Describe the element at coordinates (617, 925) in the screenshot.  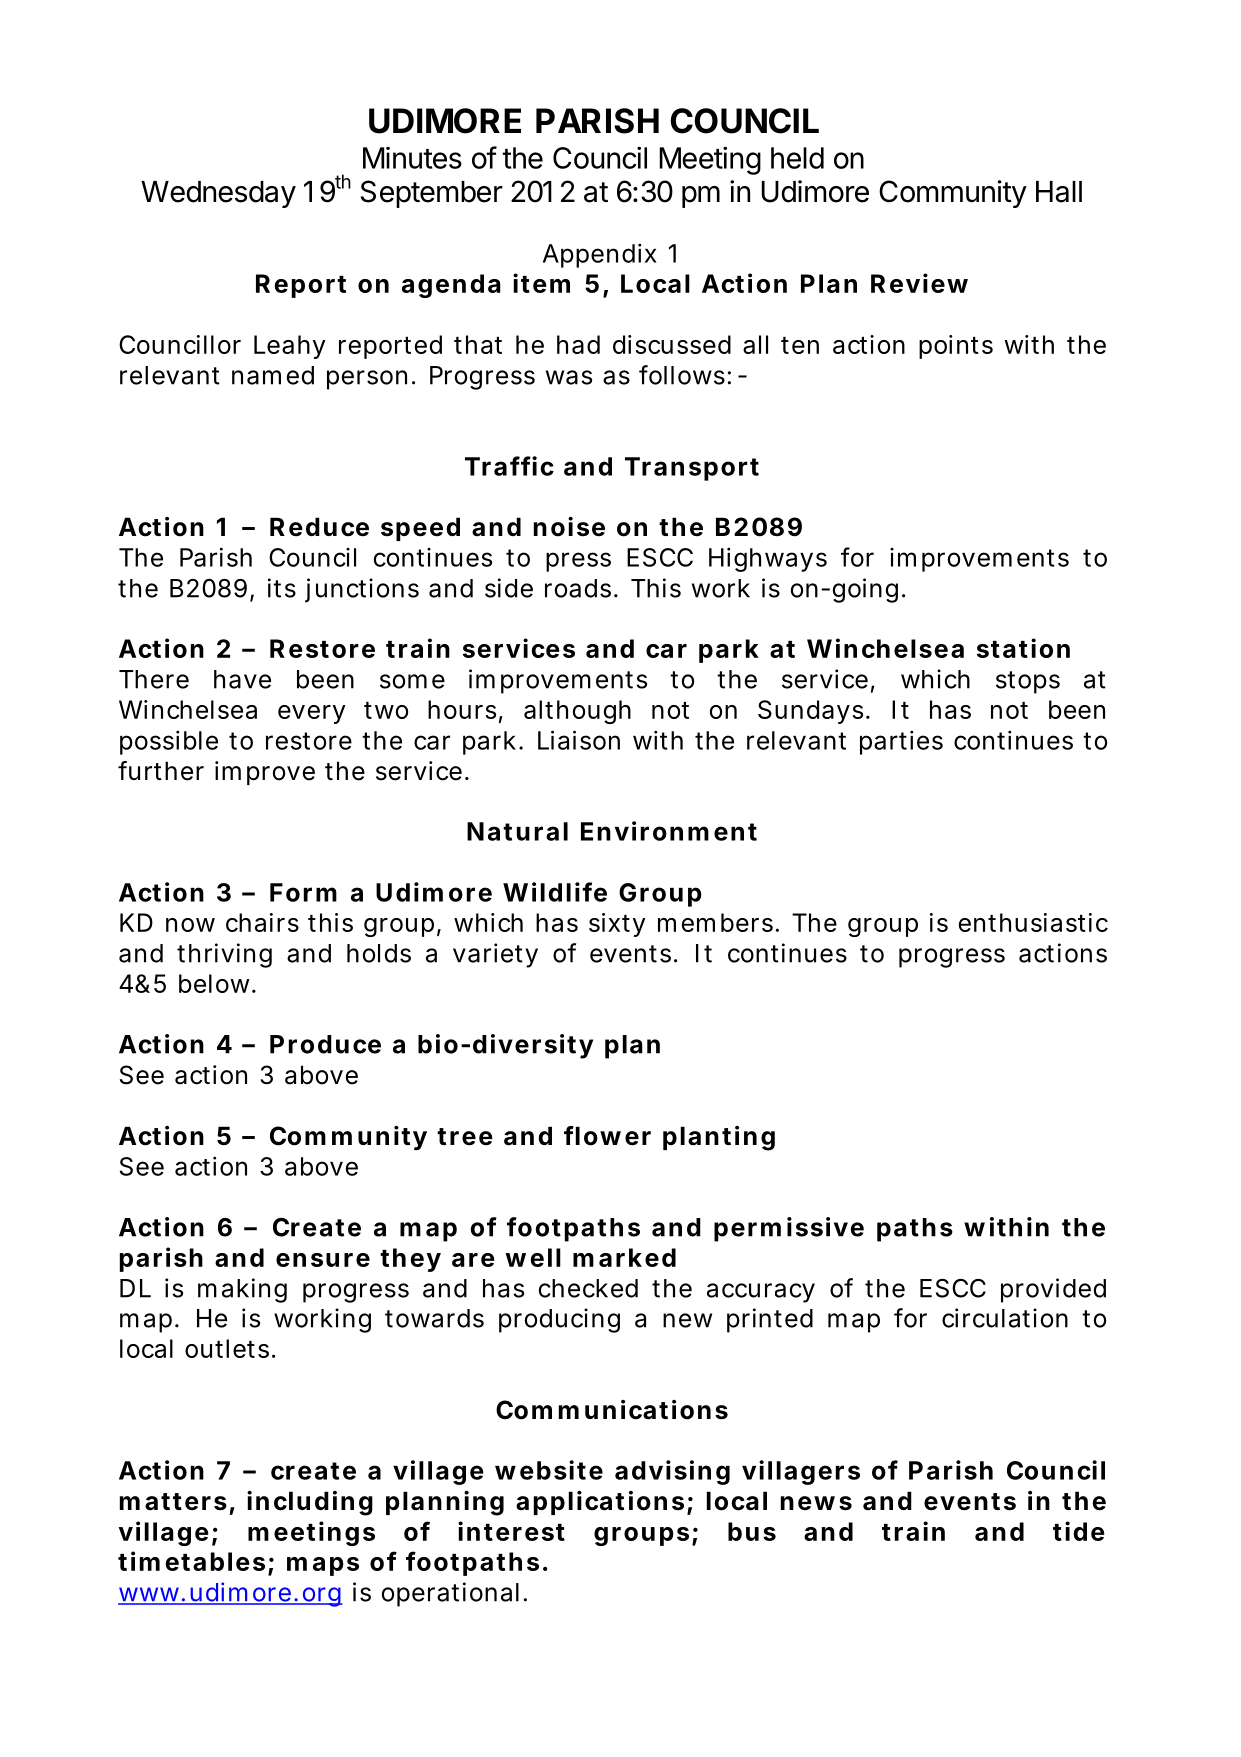
I see `sixty` at that location.
